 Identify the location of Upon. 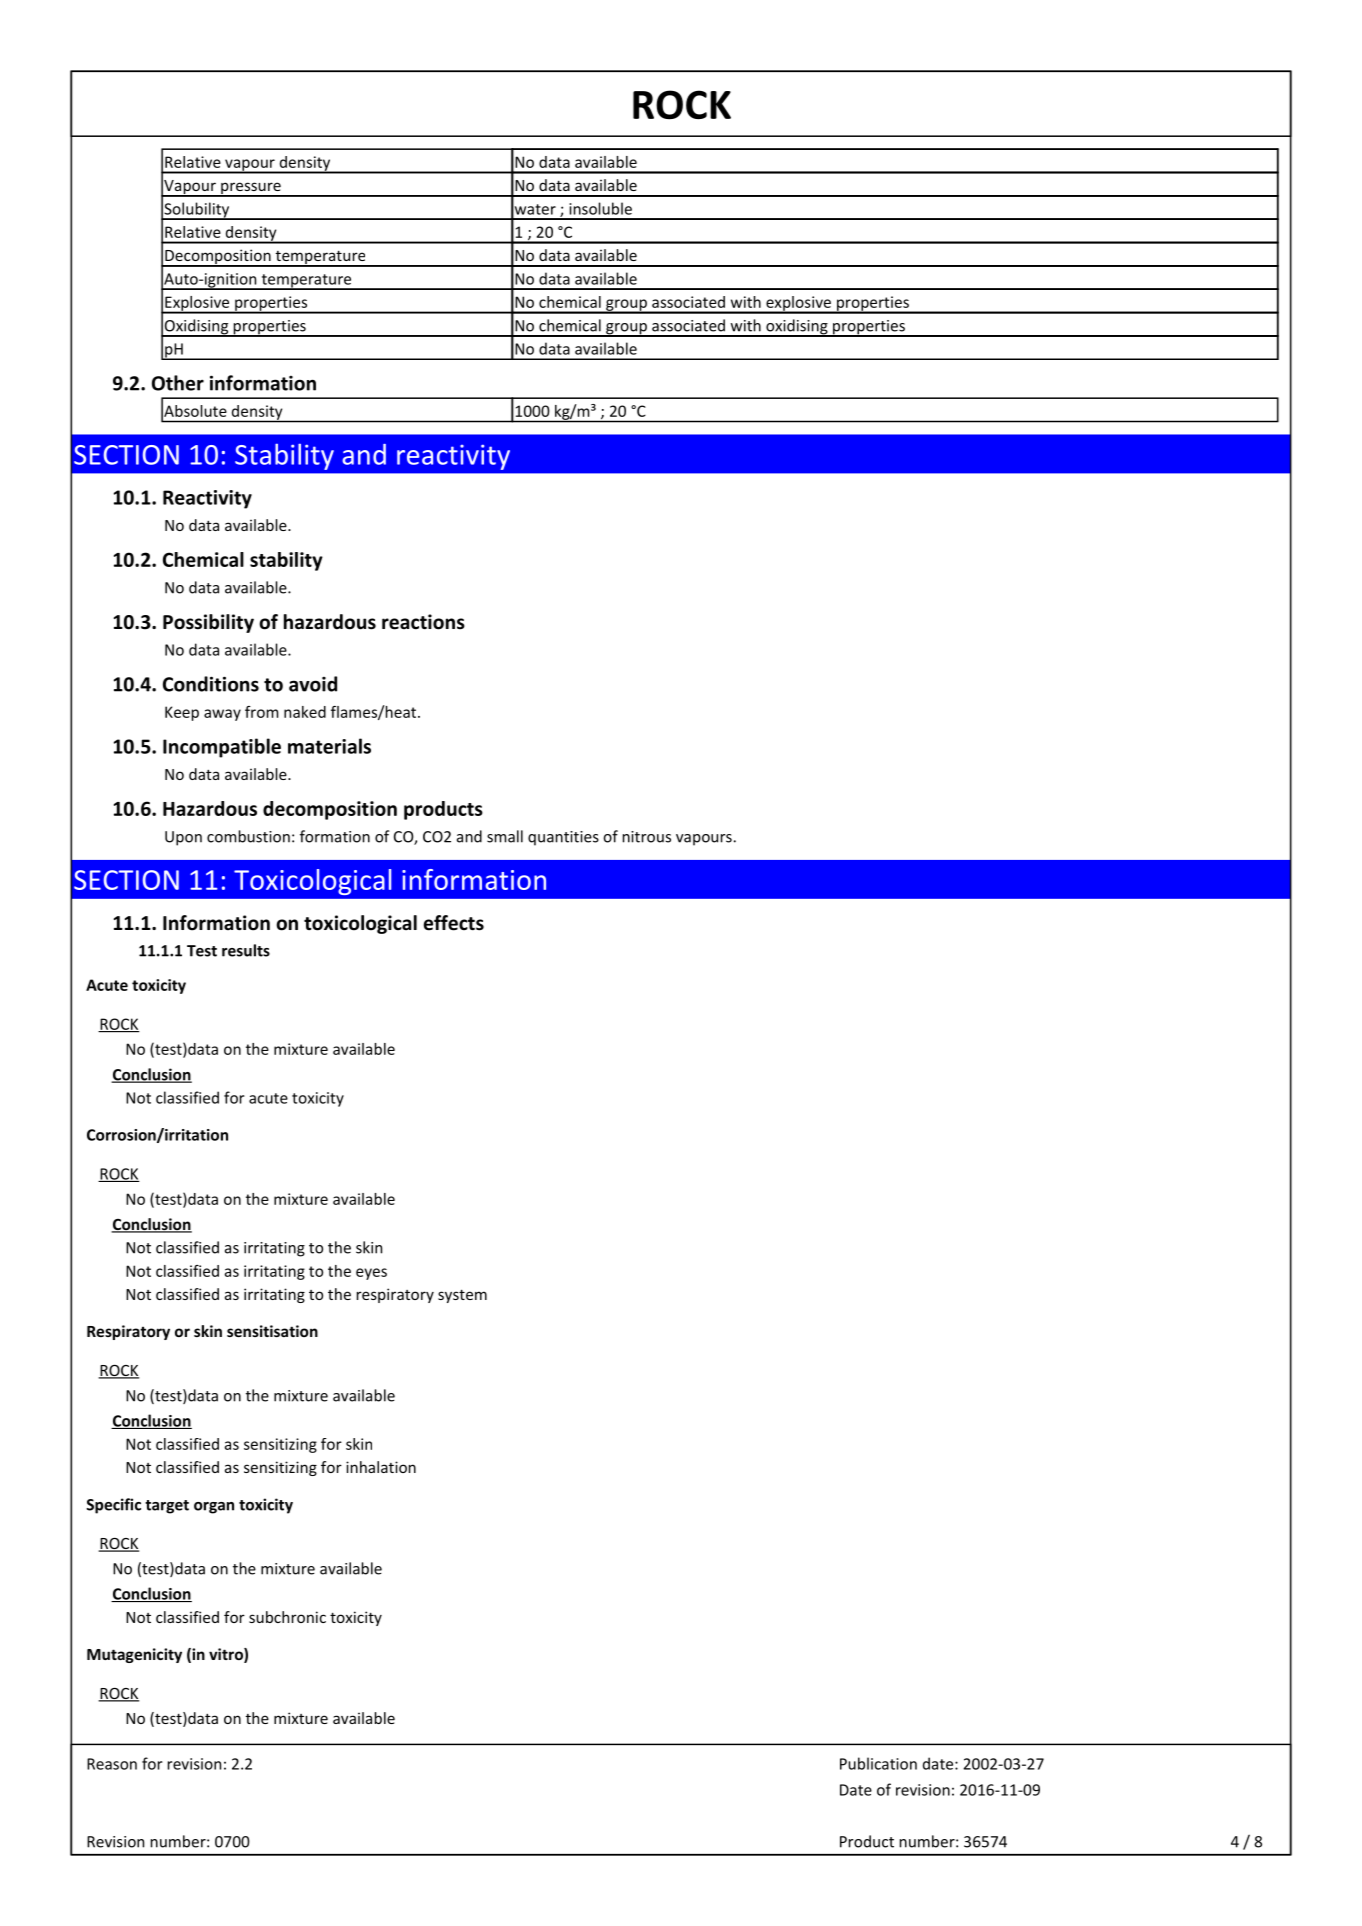
(183, 838).
